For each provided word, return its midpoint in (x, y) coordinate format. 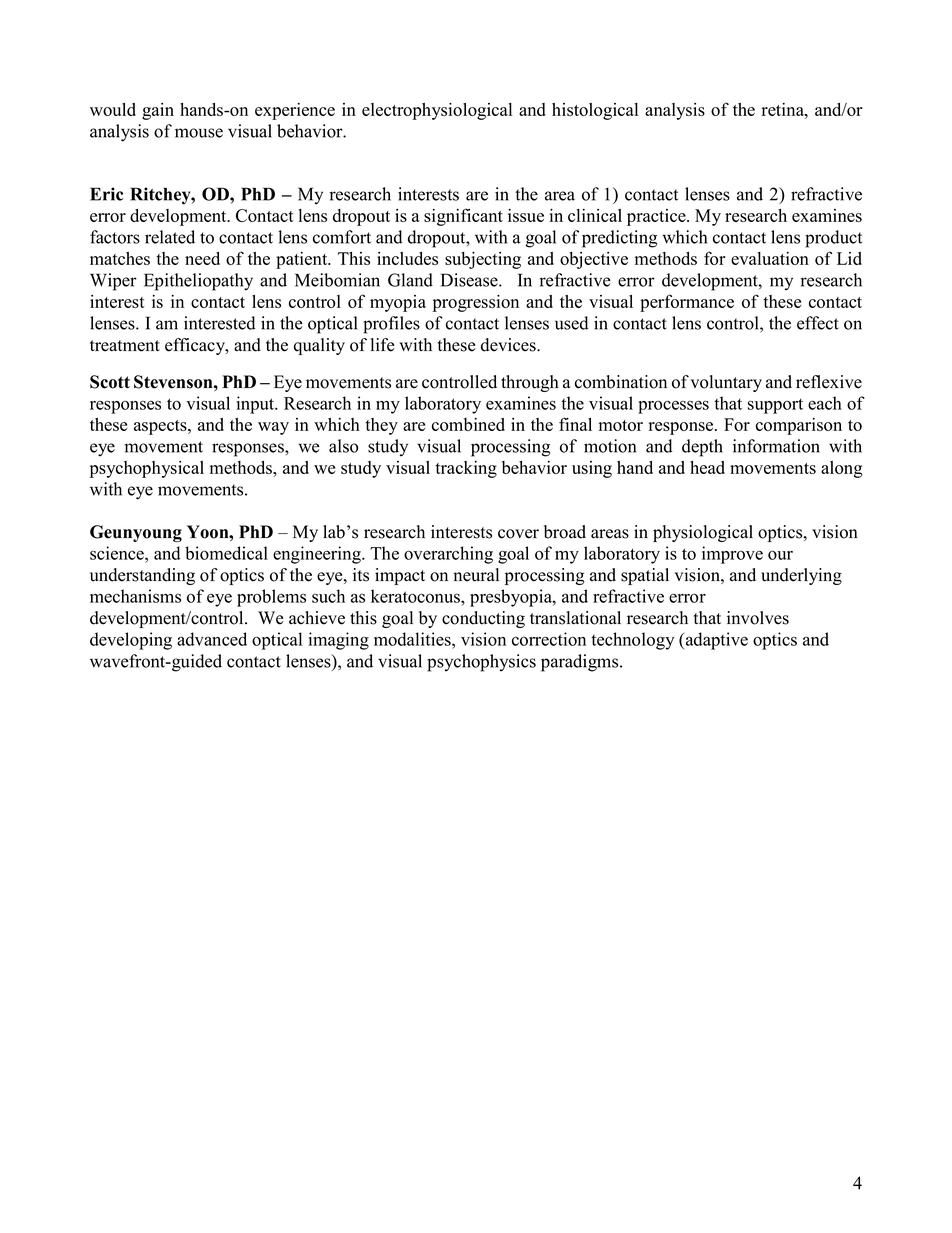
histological (595, 111)
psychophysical (147, 469)
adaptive (715, 641)
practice (657, 217)
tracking (466, 469)
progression (476, 303)
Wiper (113, 282)
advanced (212, 639)
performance (687, 303)
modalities (413, 639)
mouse (199, 133)
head (707, 467)
